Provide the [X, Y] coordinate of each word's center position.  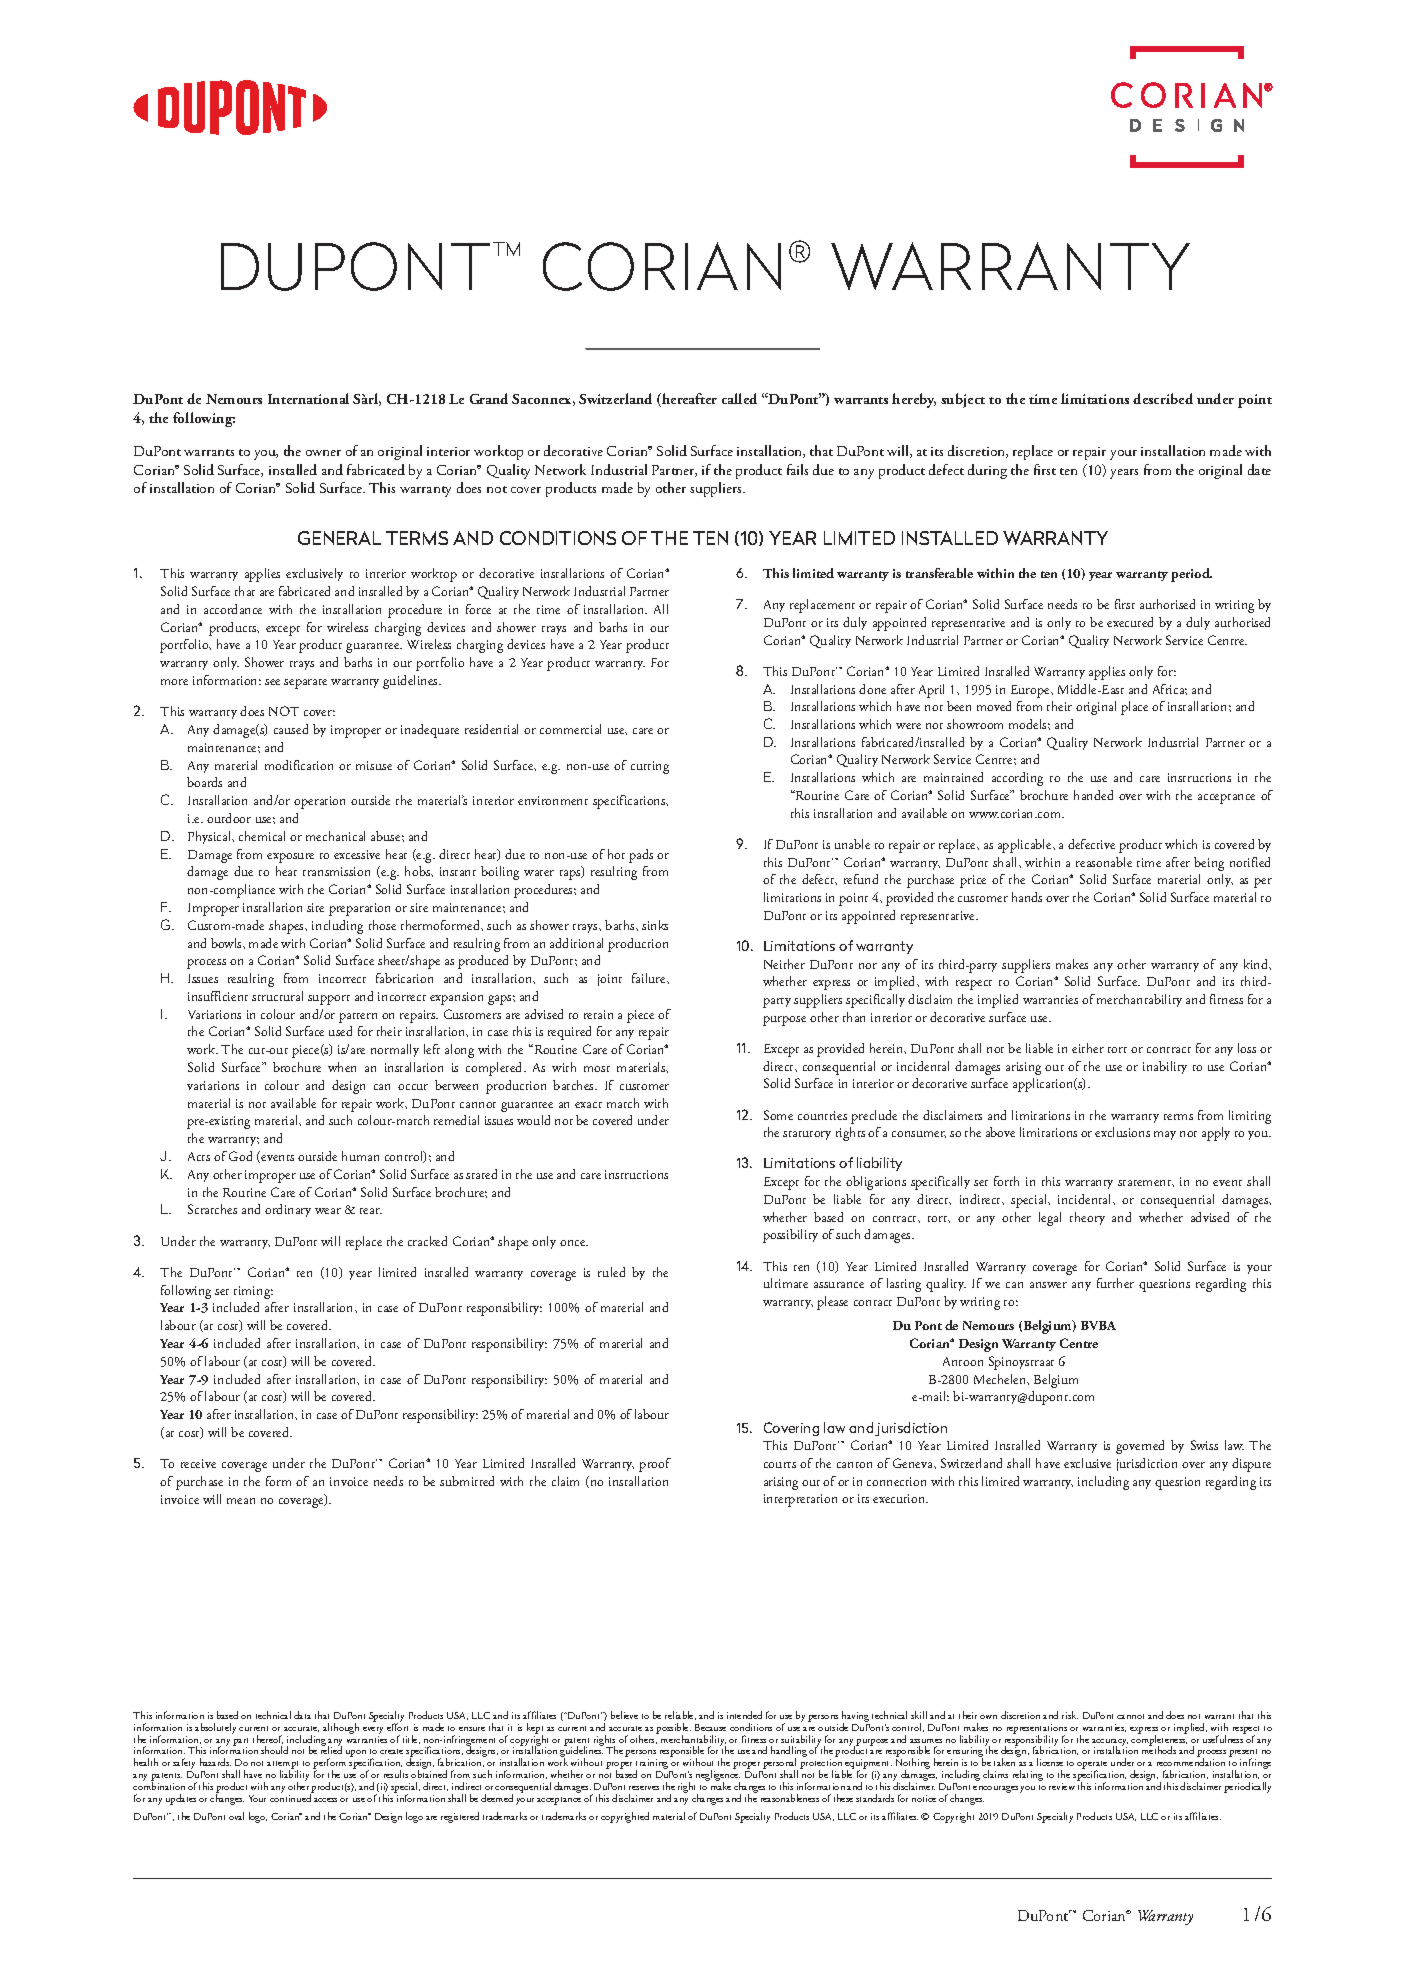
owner [323, 453]
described [1163, 398]
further [1115, 1283]
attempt [284, 1766]
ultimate [786, 1283]
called [739, 398]
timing [253, 1292]
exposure [290, 858]
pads [641, 856]
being [1209, 864]
